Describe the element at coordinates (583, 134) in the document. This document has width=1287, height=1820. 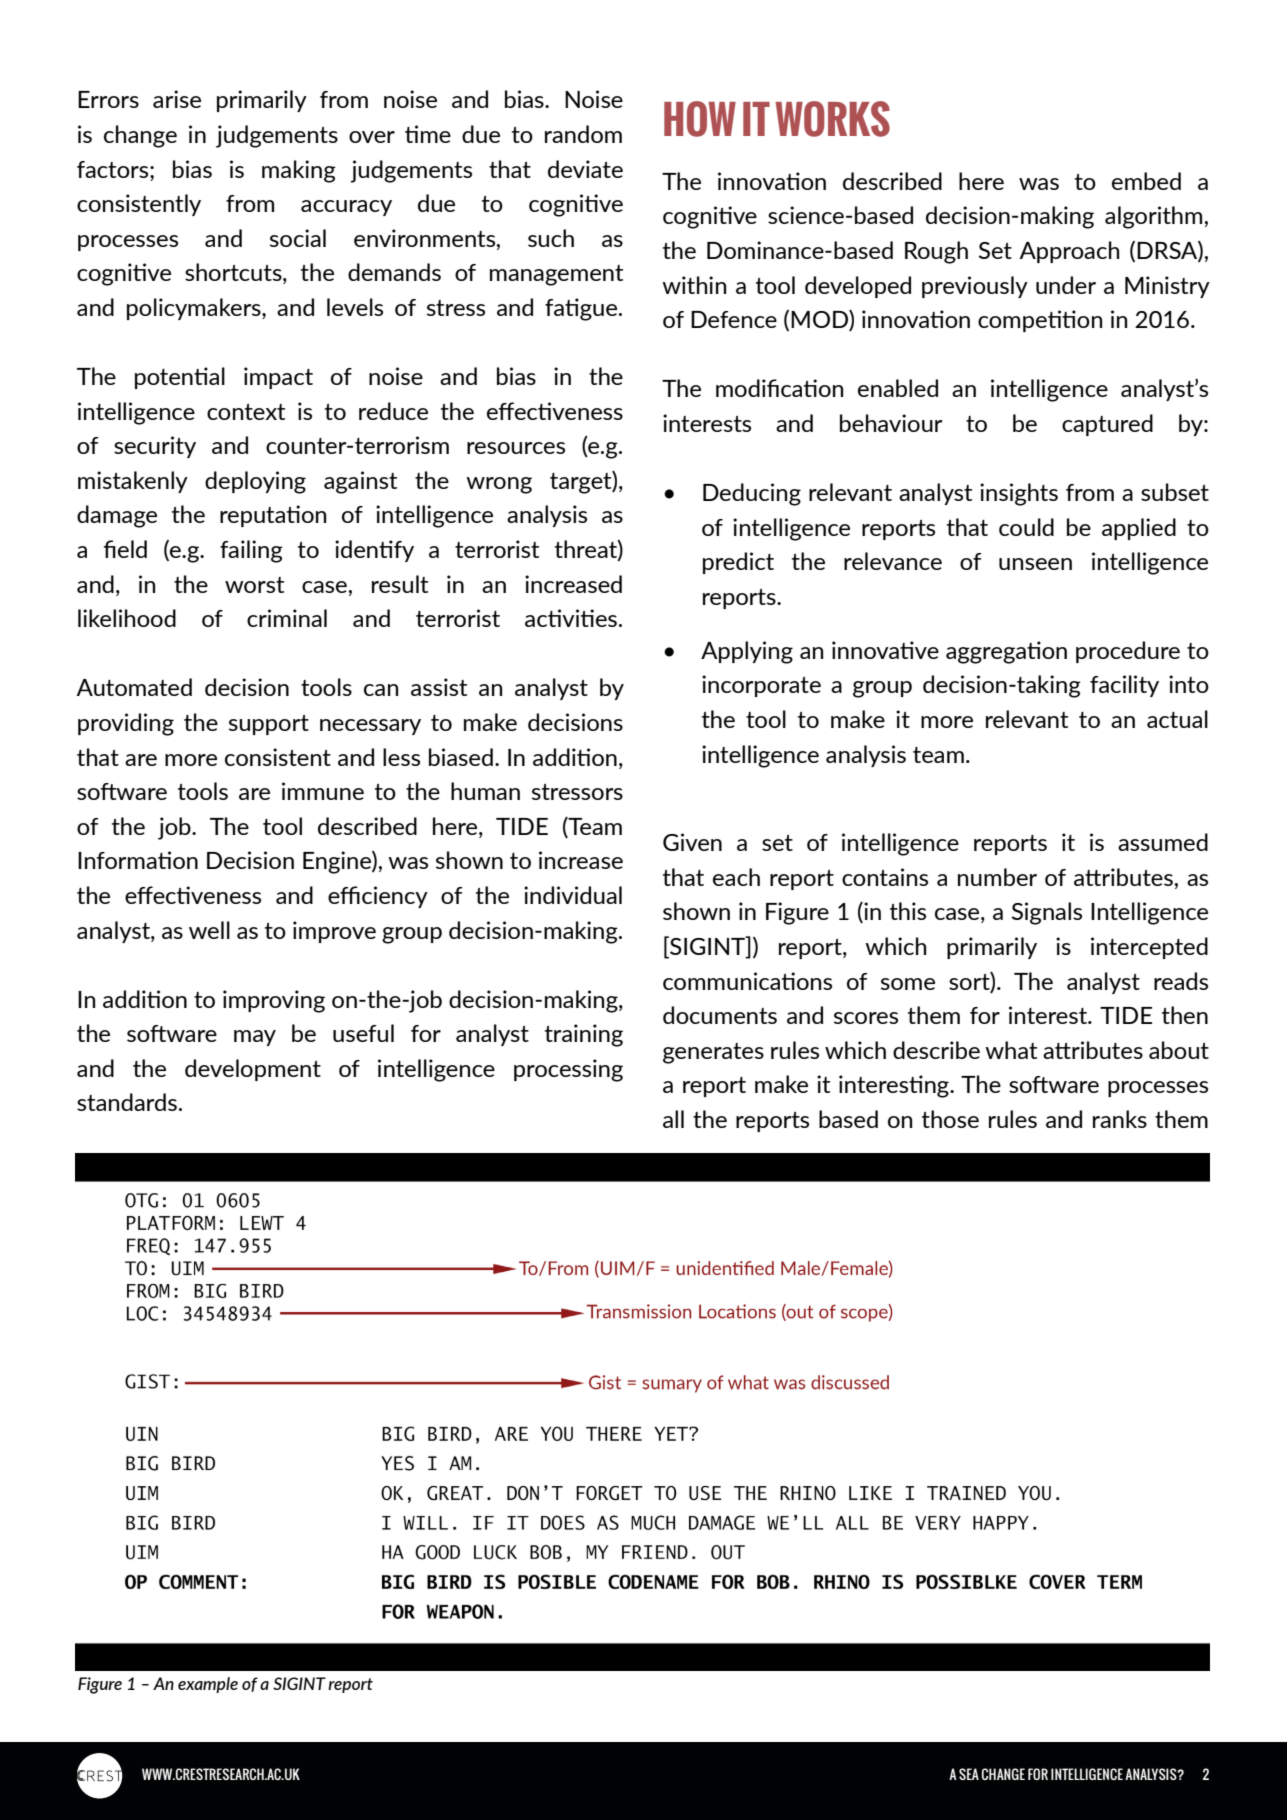
I see `random` at that location.
